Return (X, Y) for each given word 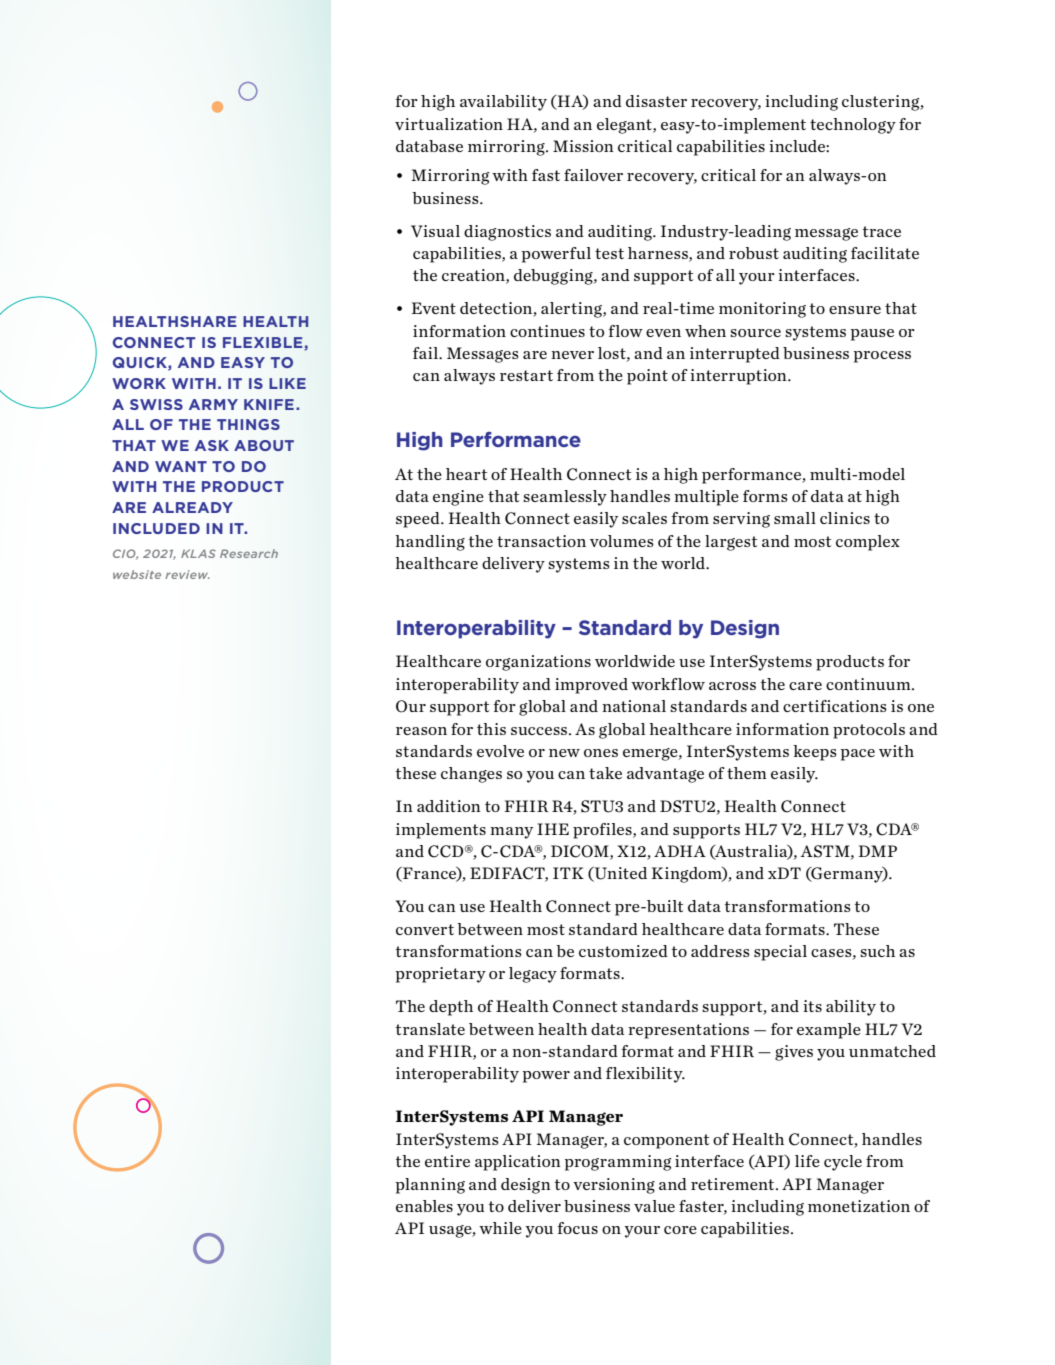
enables (424, 1206)
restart (526, 375)
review (187, 574)
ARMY (213, 404)
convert (425, 929)
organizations (538, 663)
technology (853, 126)
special (780, 953)
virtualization (449, 124)
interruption (739, 377)
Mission (583, 146)
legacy (533, 975)
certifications (835, 706)
